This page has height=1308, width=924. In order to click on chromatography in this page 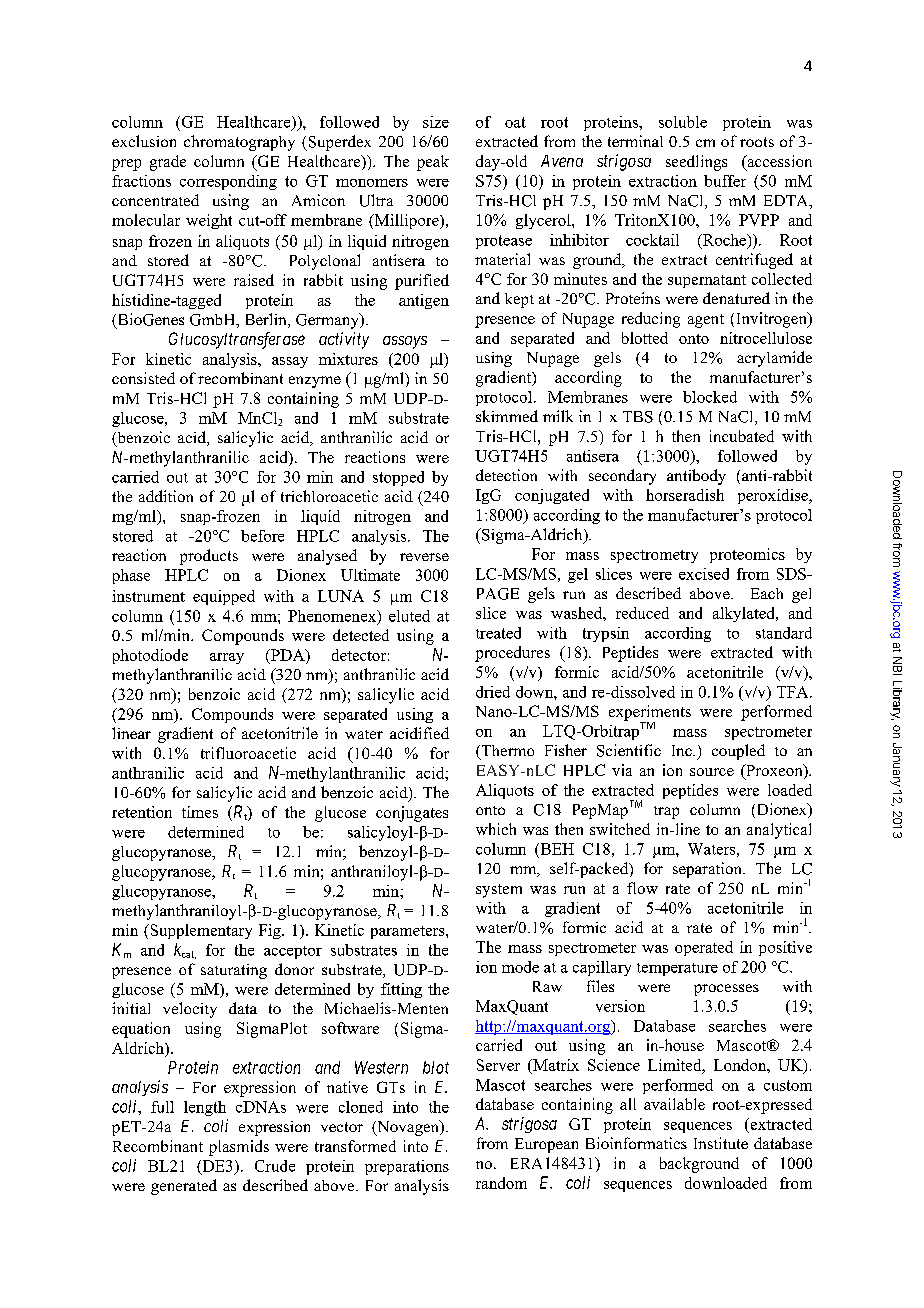, I will do `click(239, 143)`.
